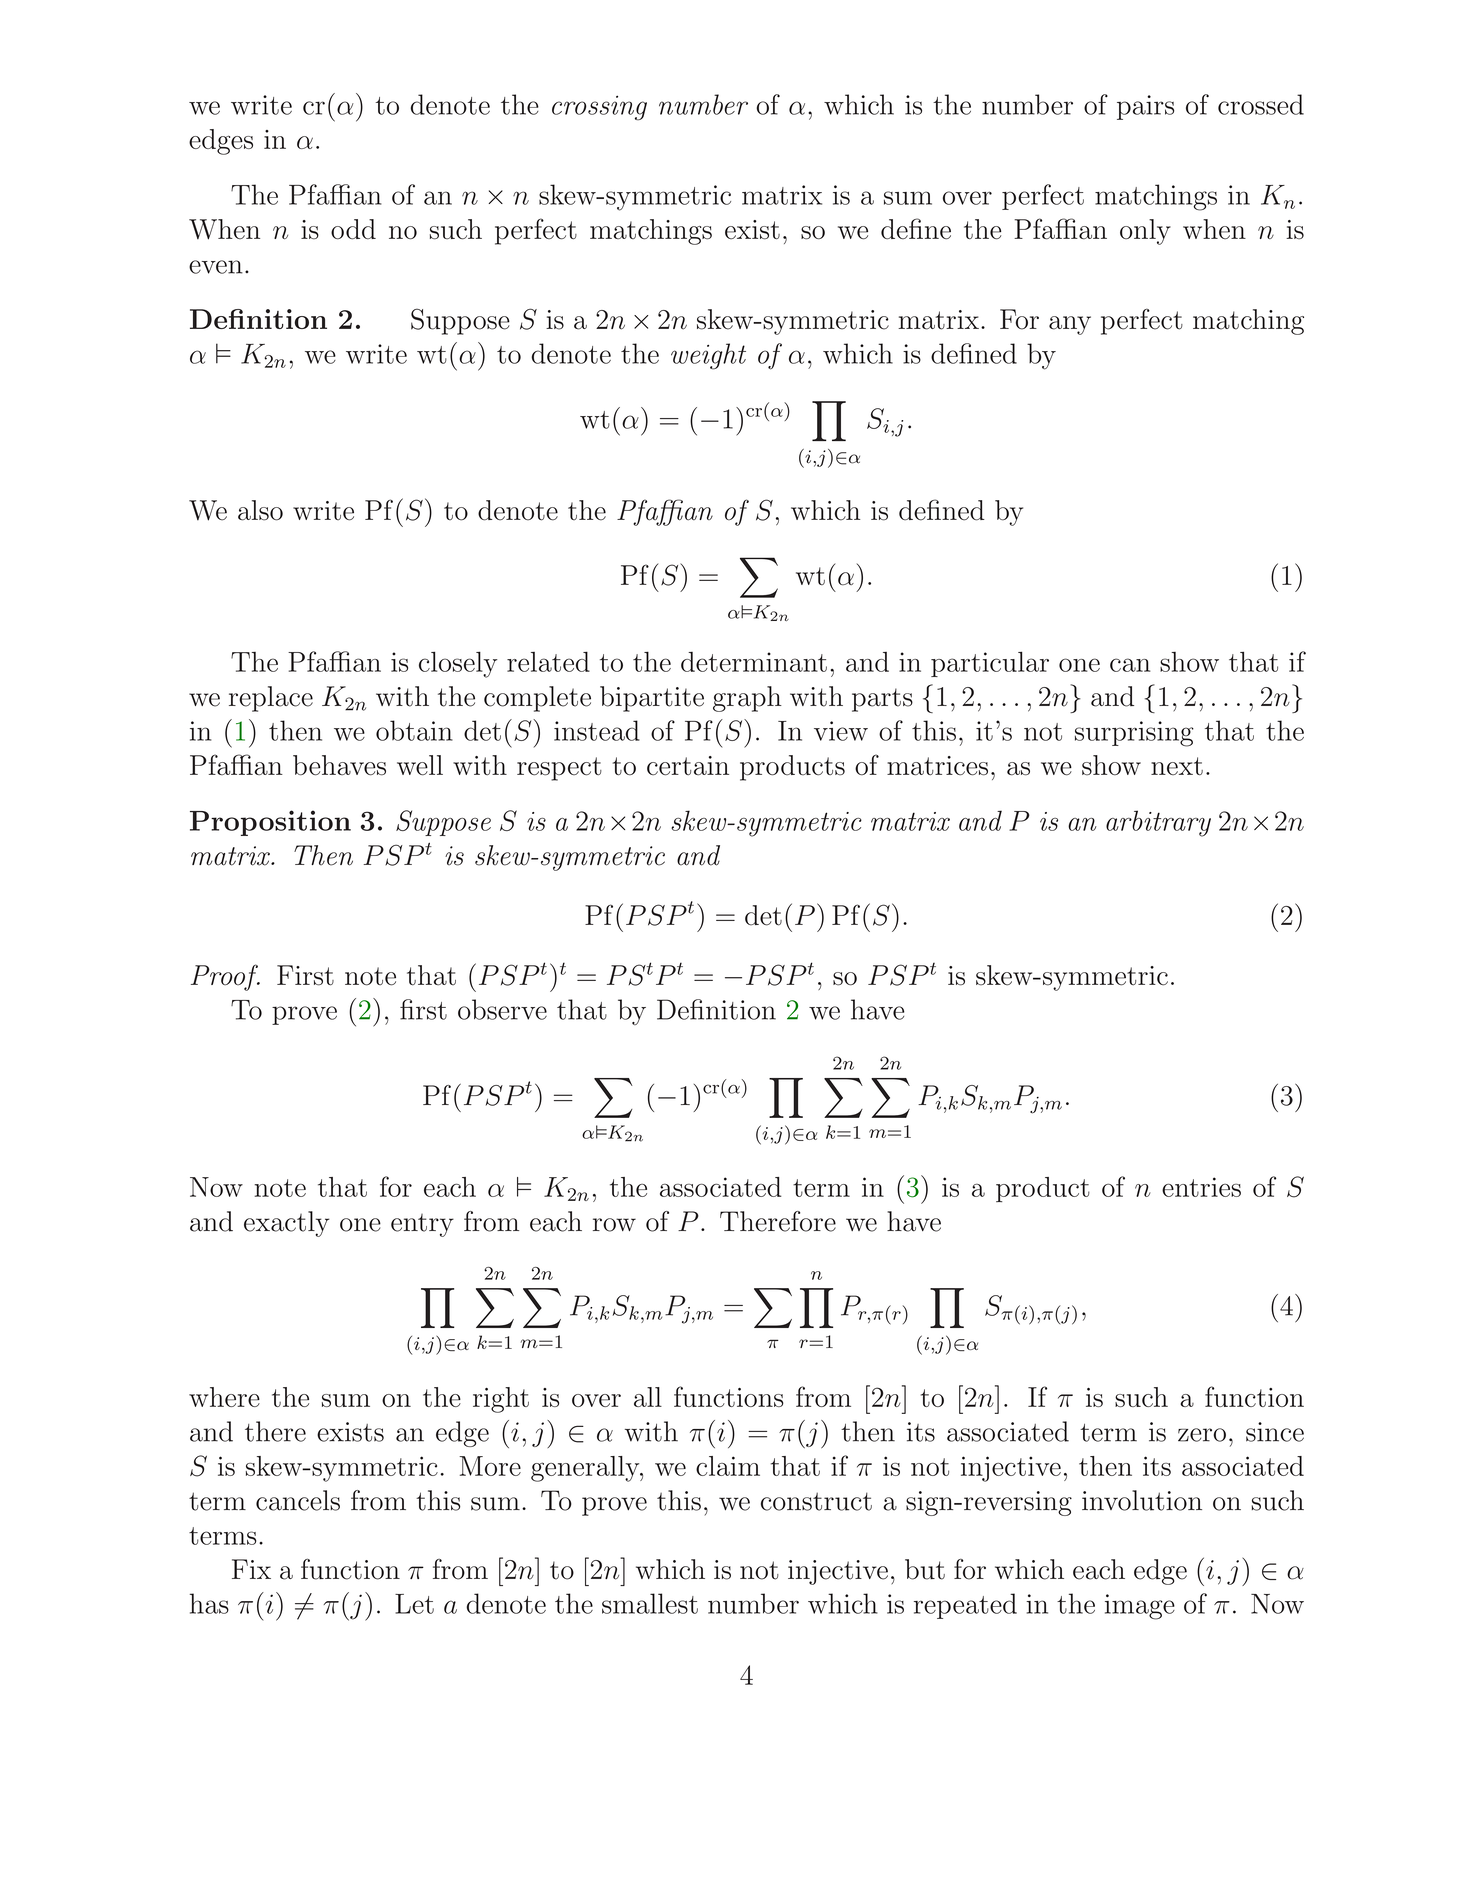  I want to click on surprising, so click(1134, 734).
